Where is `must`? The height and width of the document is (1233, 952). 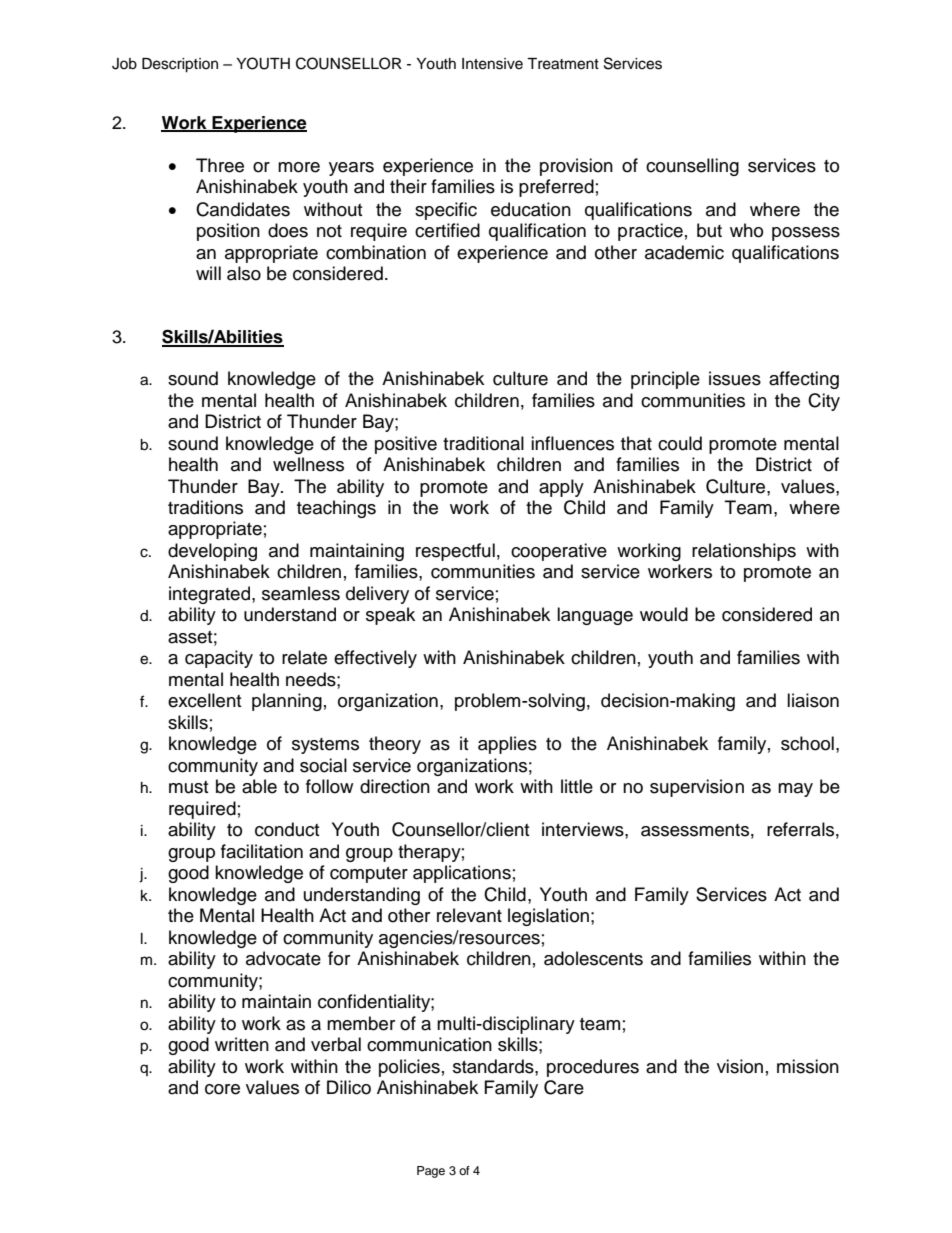 must is located at coordinates (188, 787).
